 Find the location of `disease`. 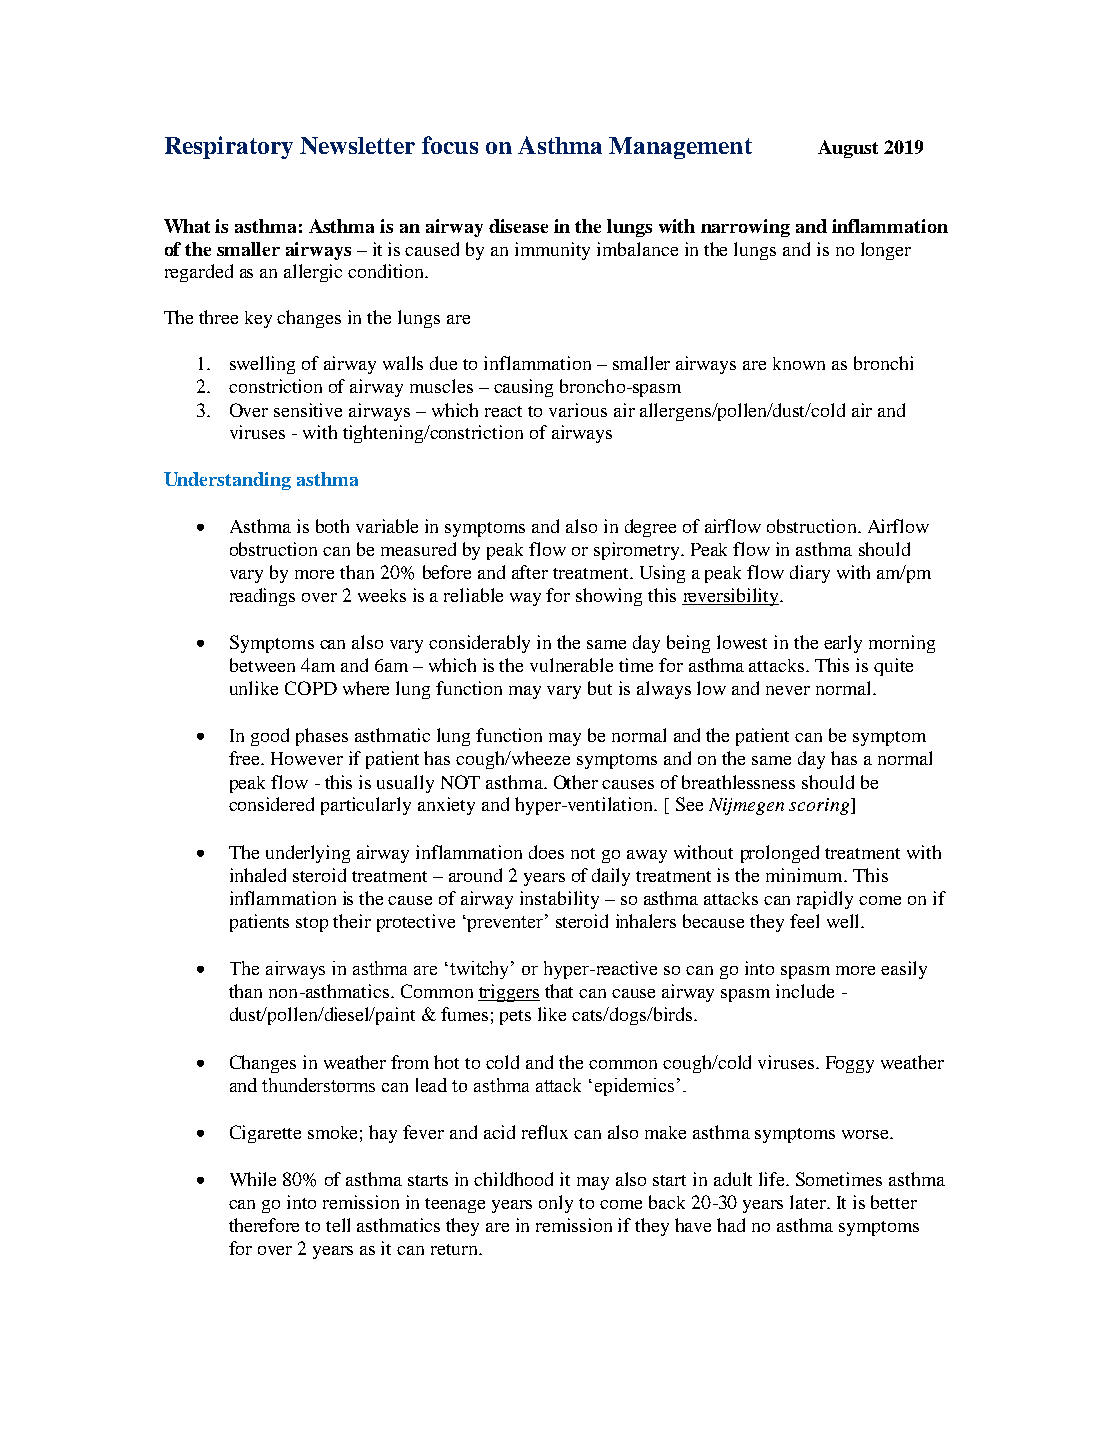

disease is located at coordinates (518, 226).
